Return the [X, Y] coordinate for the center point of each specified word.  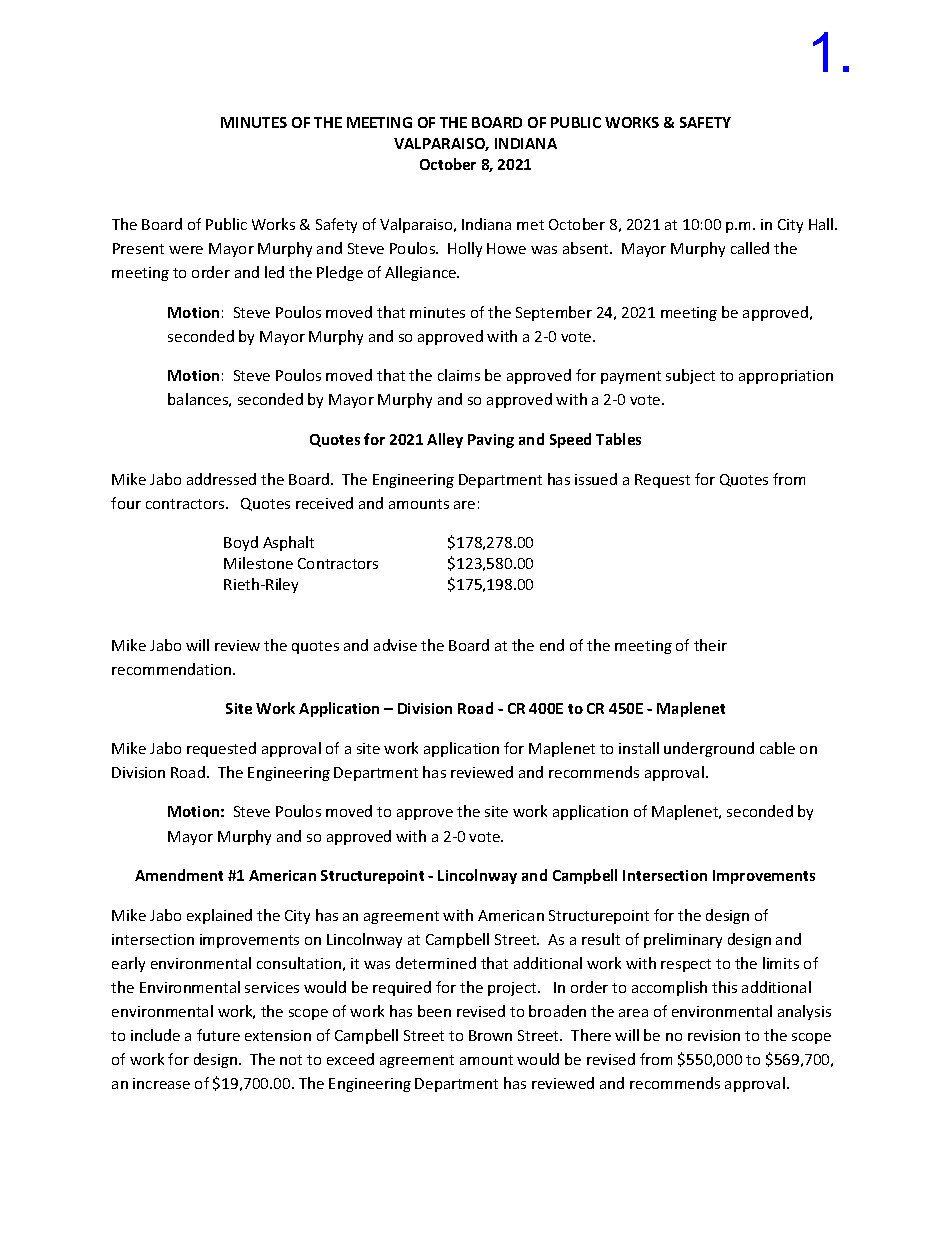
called [750, 248]
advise [395, 645]
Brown [490, 1035]
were [186, 250]
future [218, 1035]
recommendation [173, 669]
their [710, 645]
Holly [465, 249]
